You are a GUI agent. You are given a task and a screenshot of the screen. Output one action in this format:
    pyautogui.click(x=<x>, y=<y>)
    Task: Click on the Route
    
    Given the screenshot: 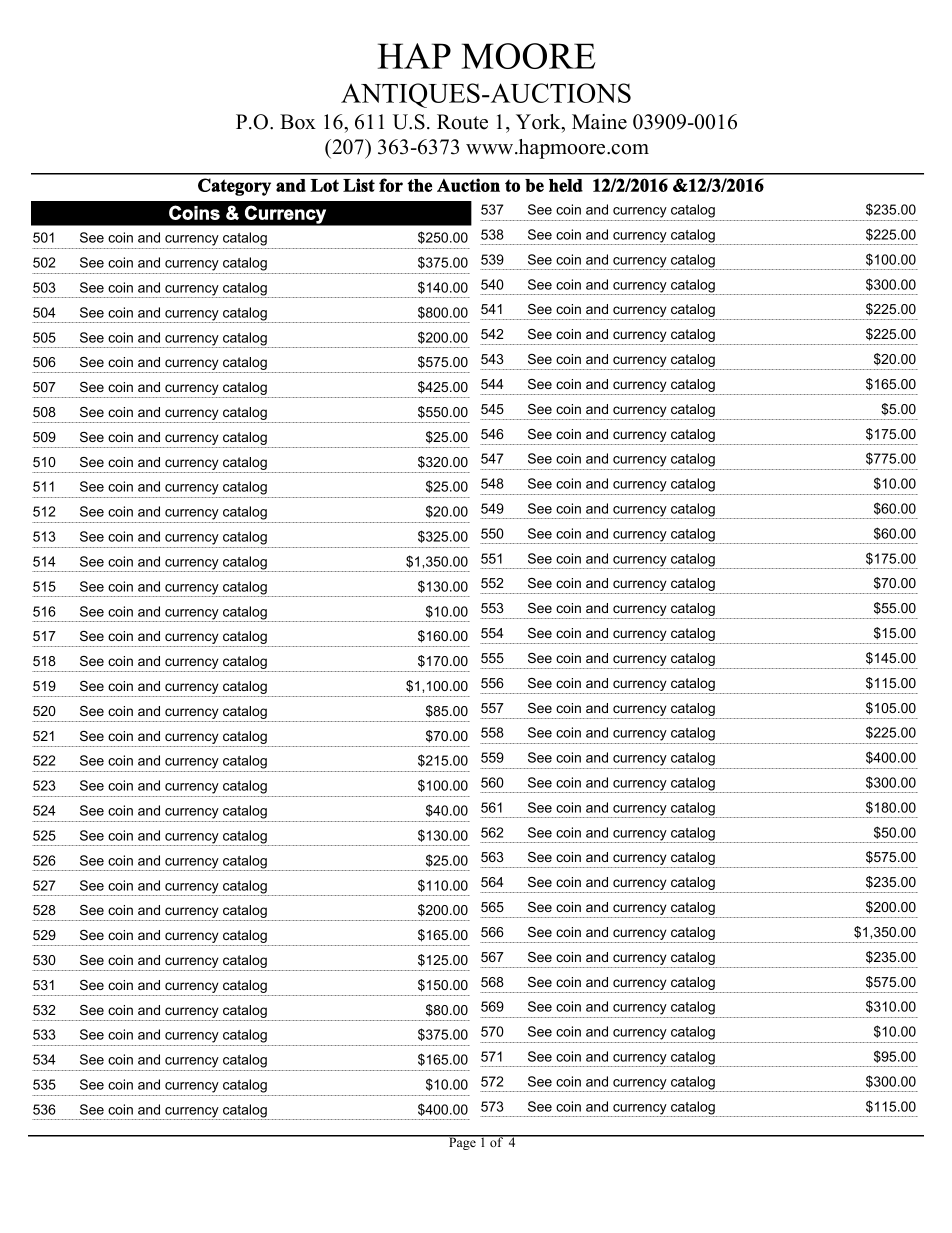 What is the action you would take?
    pyautogui.click(x=462, y=122)
